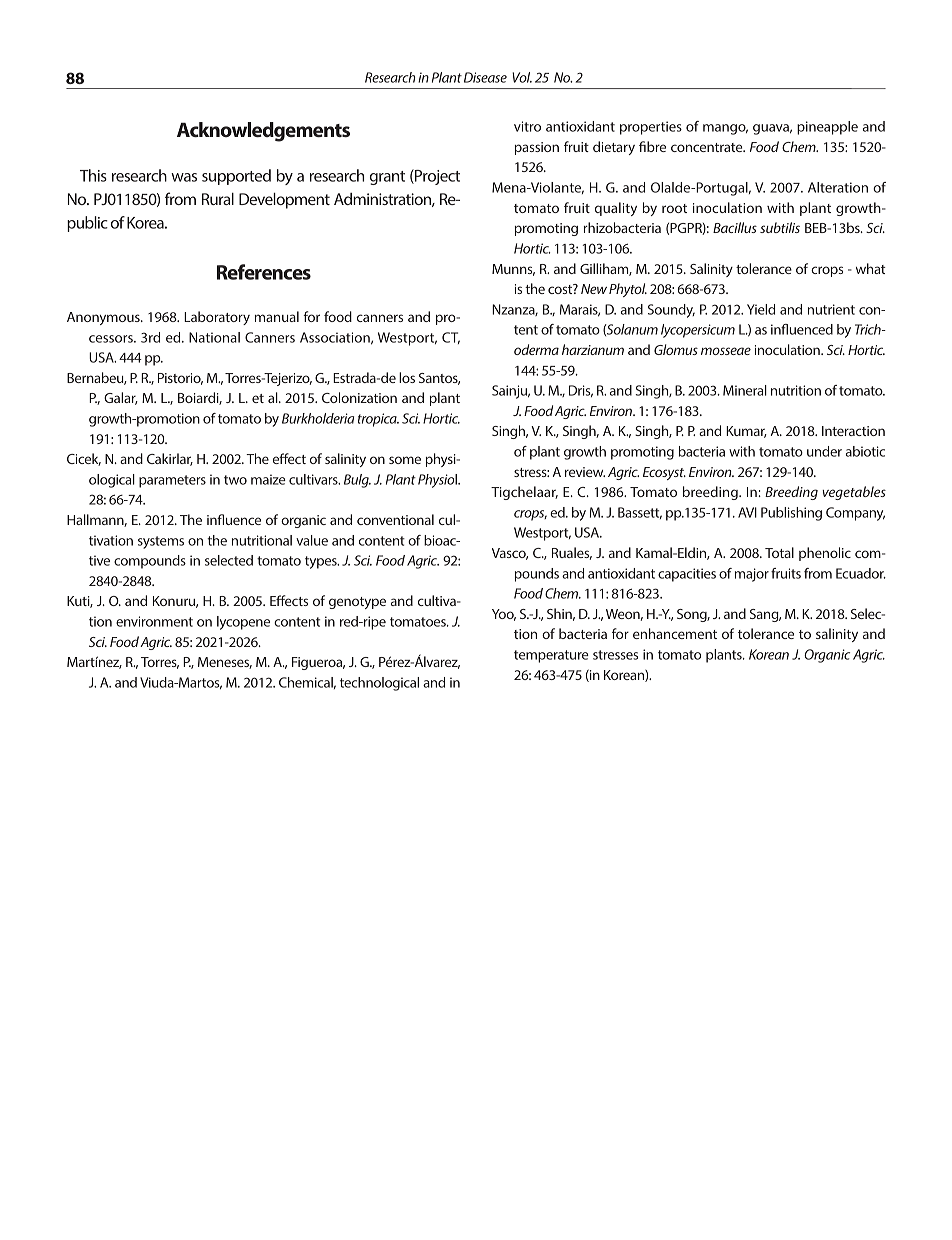 The image size is (952, 1240). What do you see at coordinates (594, 289) in the document?
I see `New` at bounding box center [594, 289].
